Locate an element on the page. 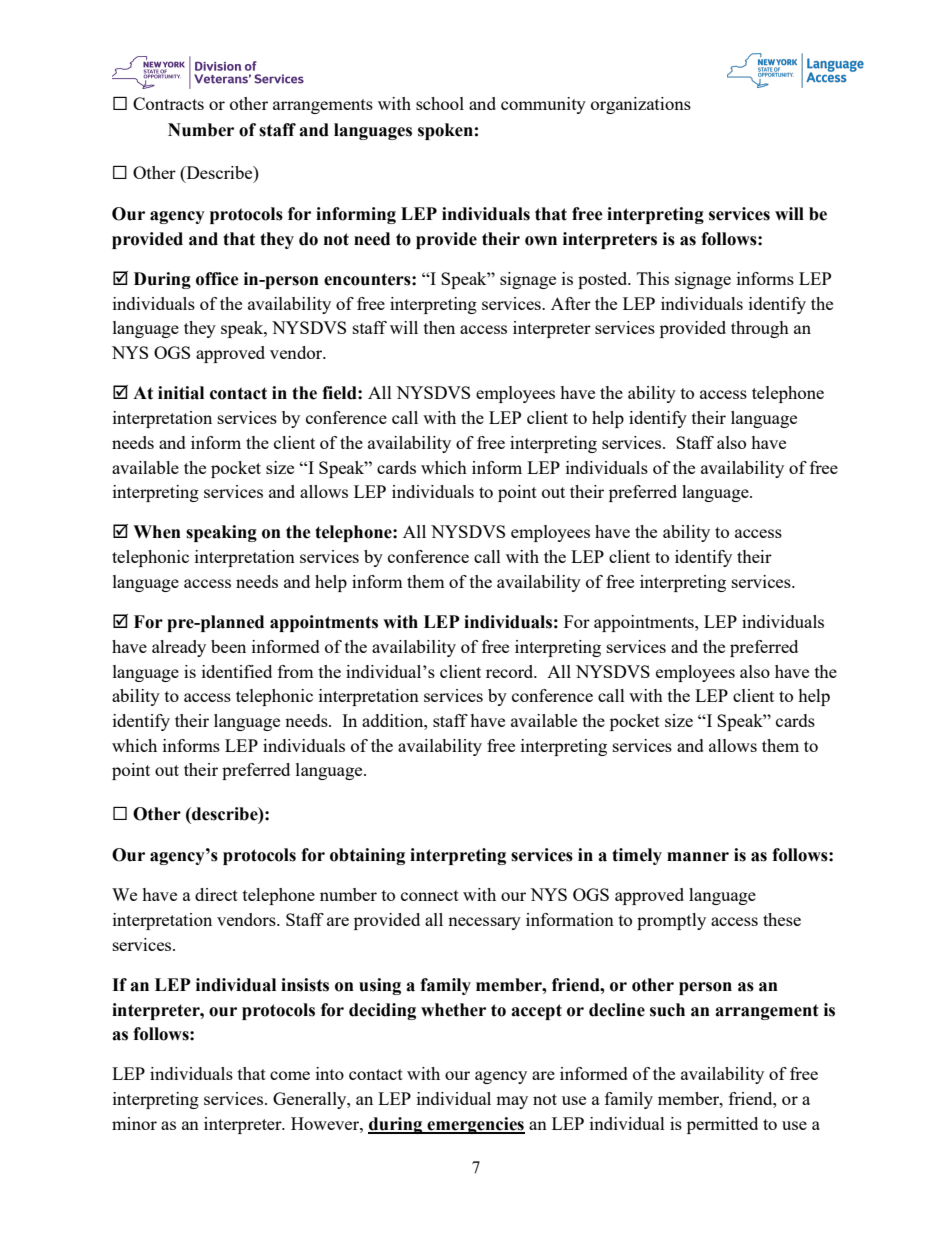 The height and width of the image is (1233, 952). come is located at coordinates (290, 1075).
